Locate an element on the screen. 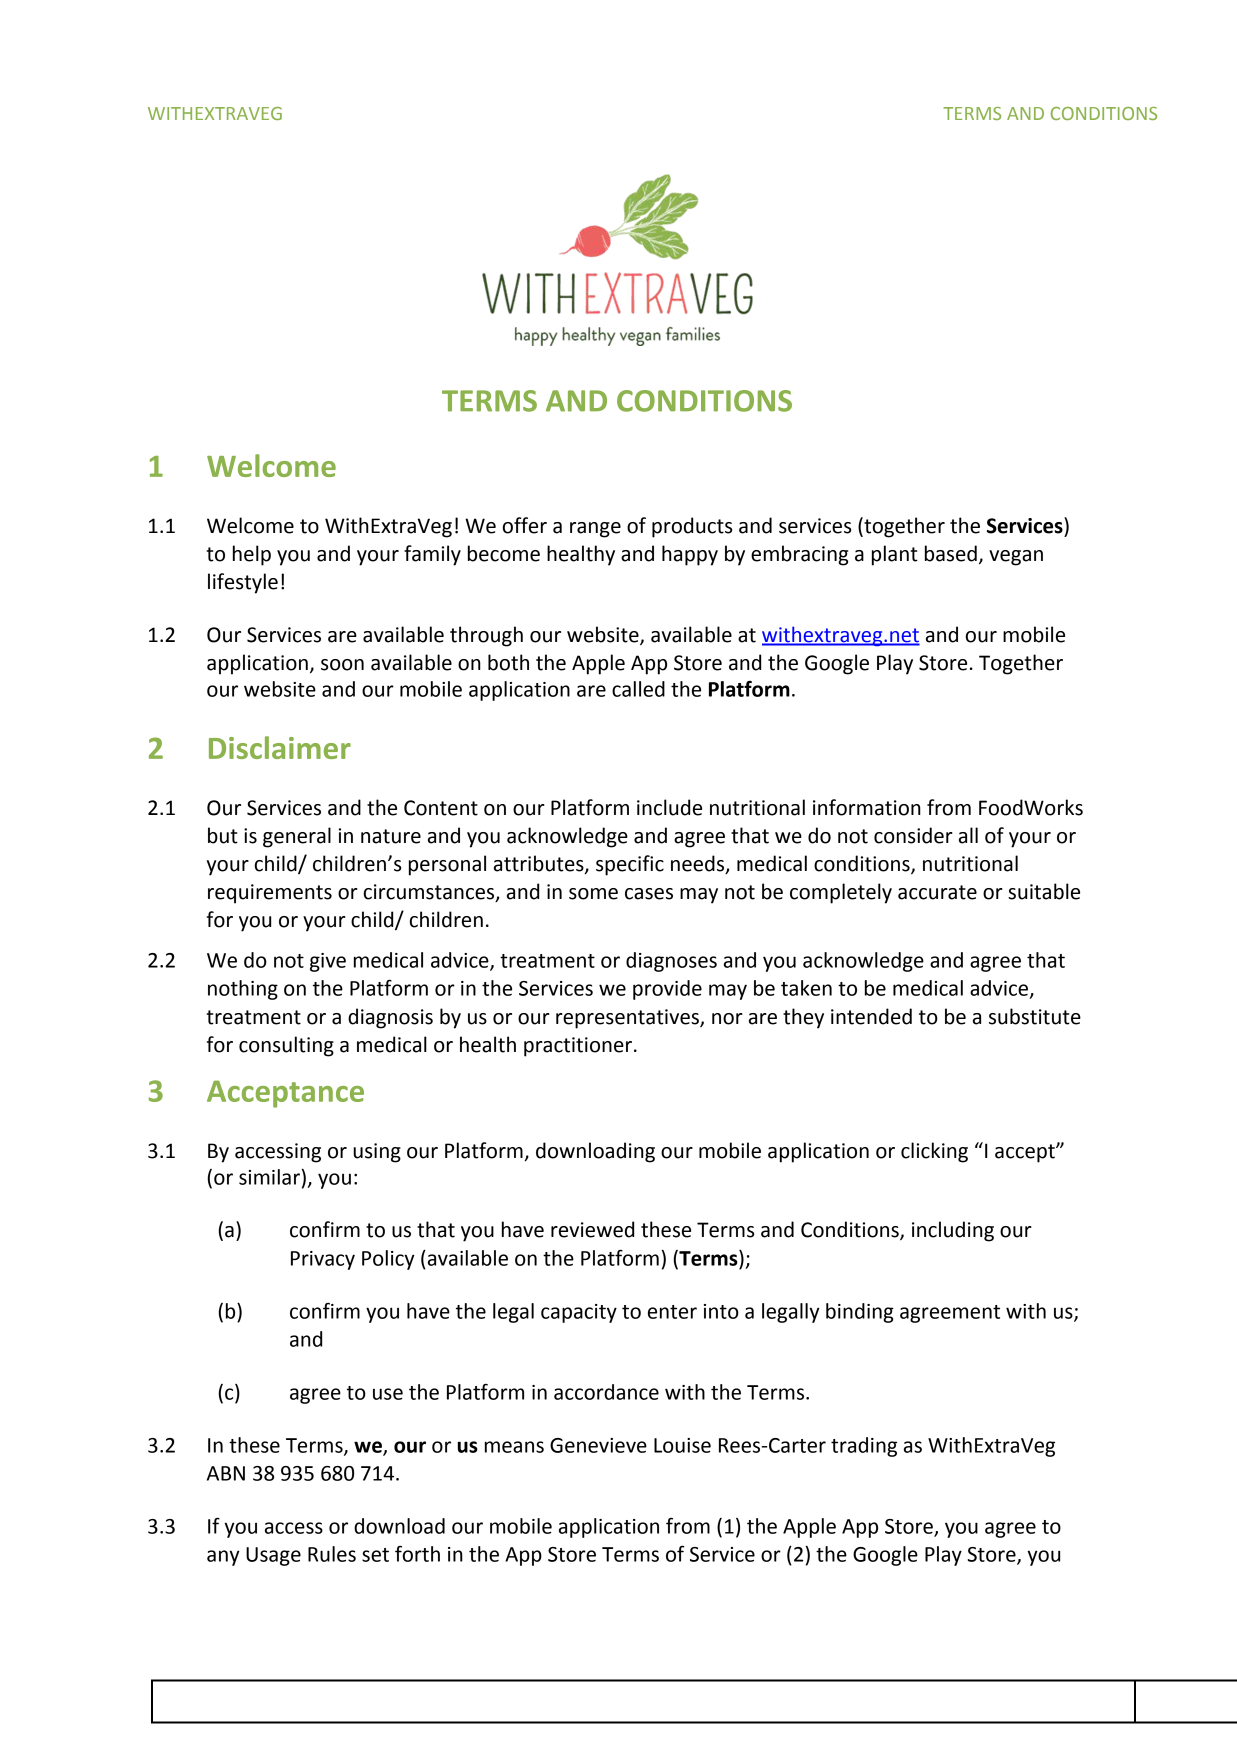 This screenshot has height=1750, width=1237. help is located at coordinates (252, 555).
